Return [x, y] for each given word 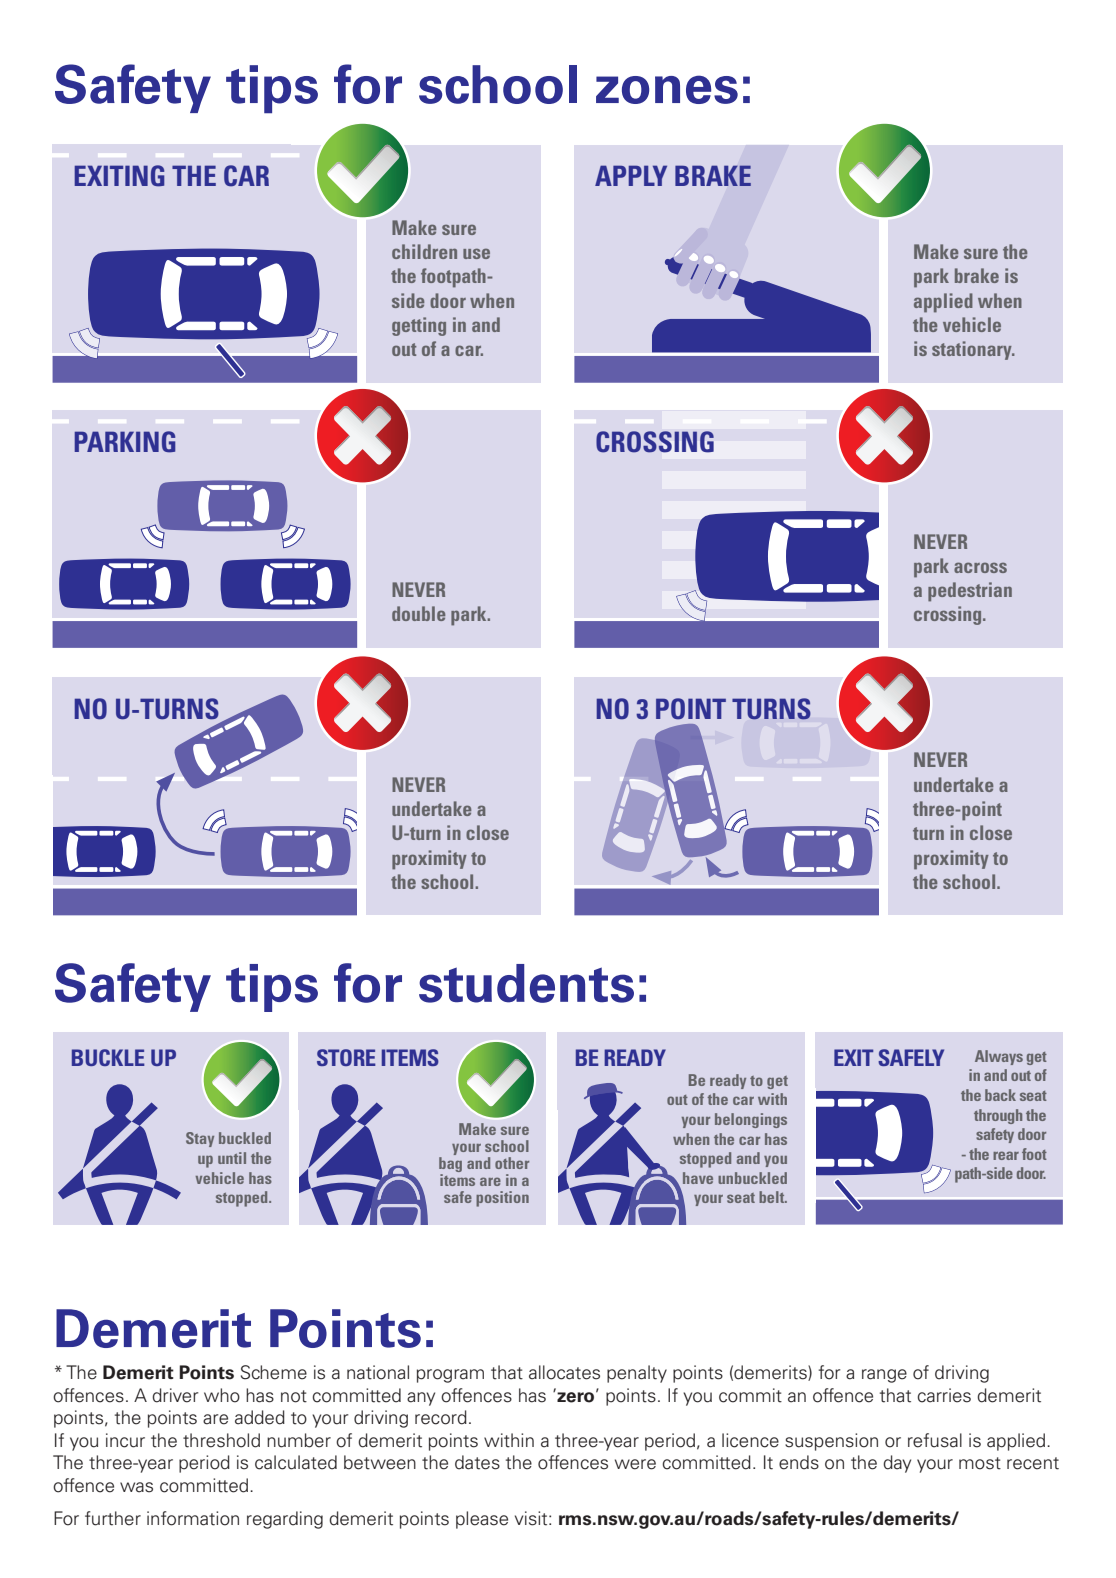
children [424, 251]
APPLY [631, 175]
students [526, 983]
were [635, 1464]
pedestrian [970, 592]
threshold [221, 1440]
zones [667, 89]
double [418, 613]
